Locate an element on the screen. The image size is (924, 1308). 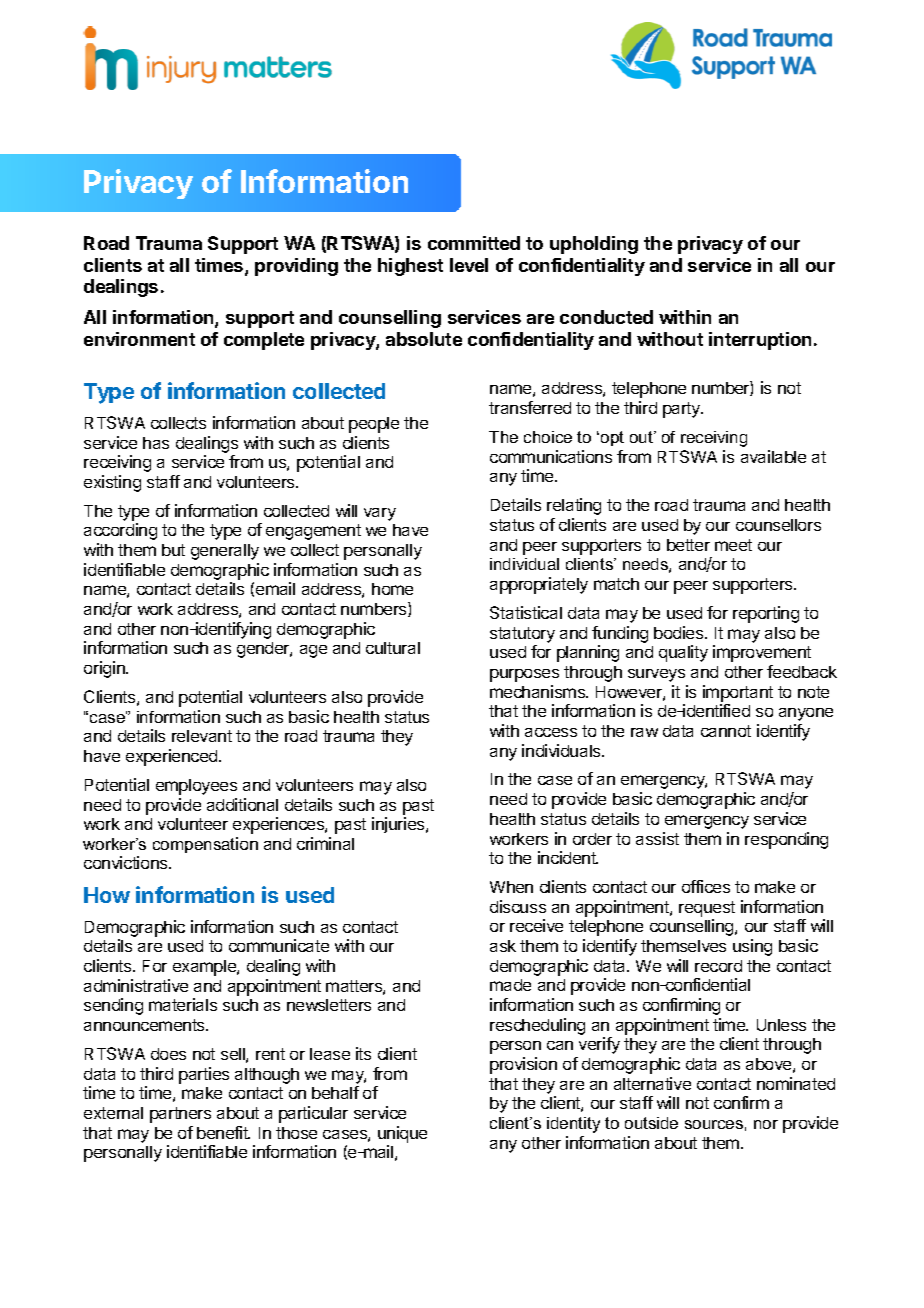
partners is located at coordinates (180, 1115).
